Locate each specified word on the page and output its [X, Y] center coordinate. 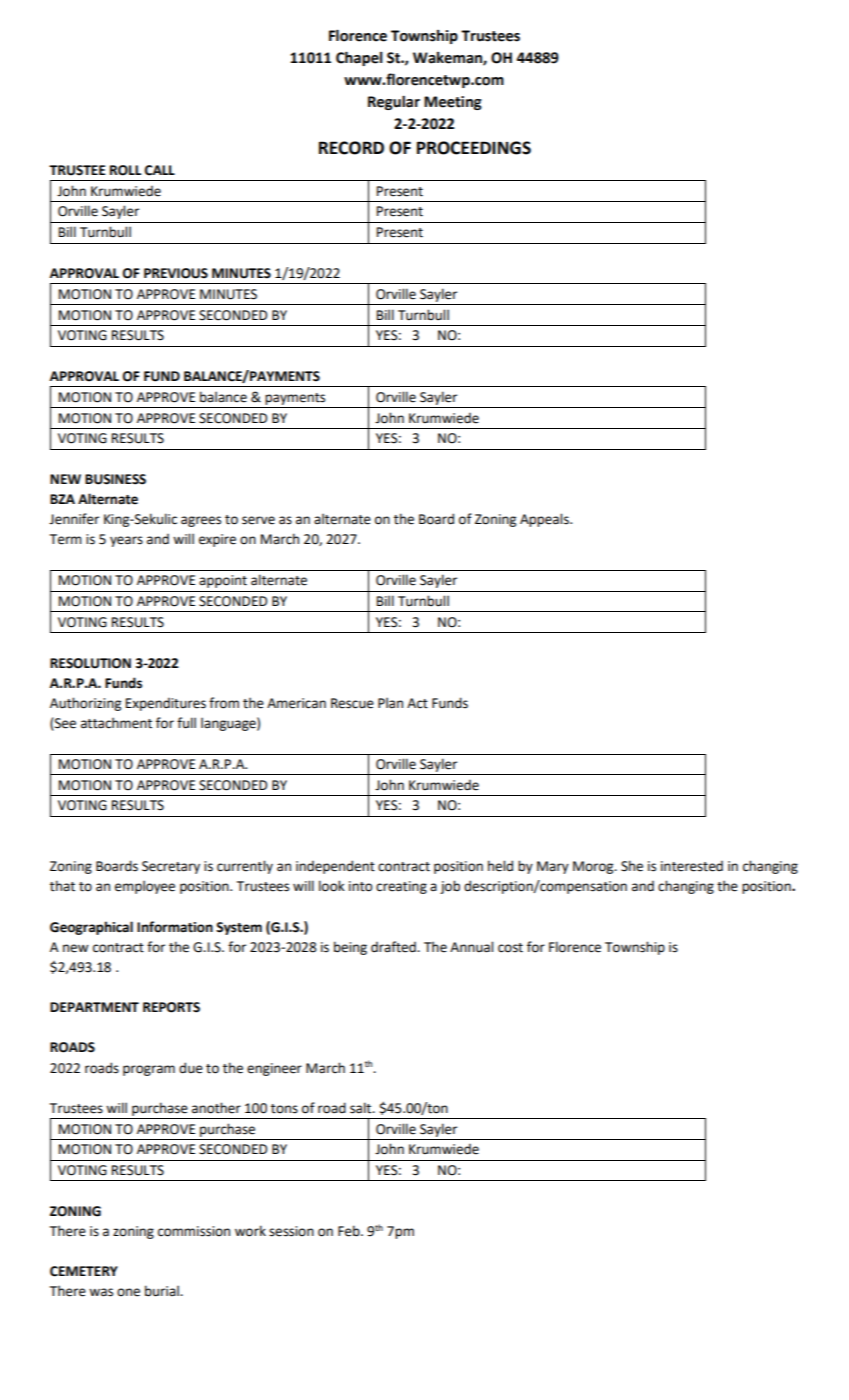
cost [510, 948]
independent [335, 867]
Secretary [171, 867]
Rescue [352, 703]
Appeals [545, 520]
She [632, 866]
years [126, 541]
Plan [390, 703]
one [128, 1292]
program [149, 1070]
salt [362, 1108]
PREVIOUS [176, 273]
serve [258, 520]
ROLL [125, 170]
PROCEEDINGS [474, 148]
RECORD [351, 148]
